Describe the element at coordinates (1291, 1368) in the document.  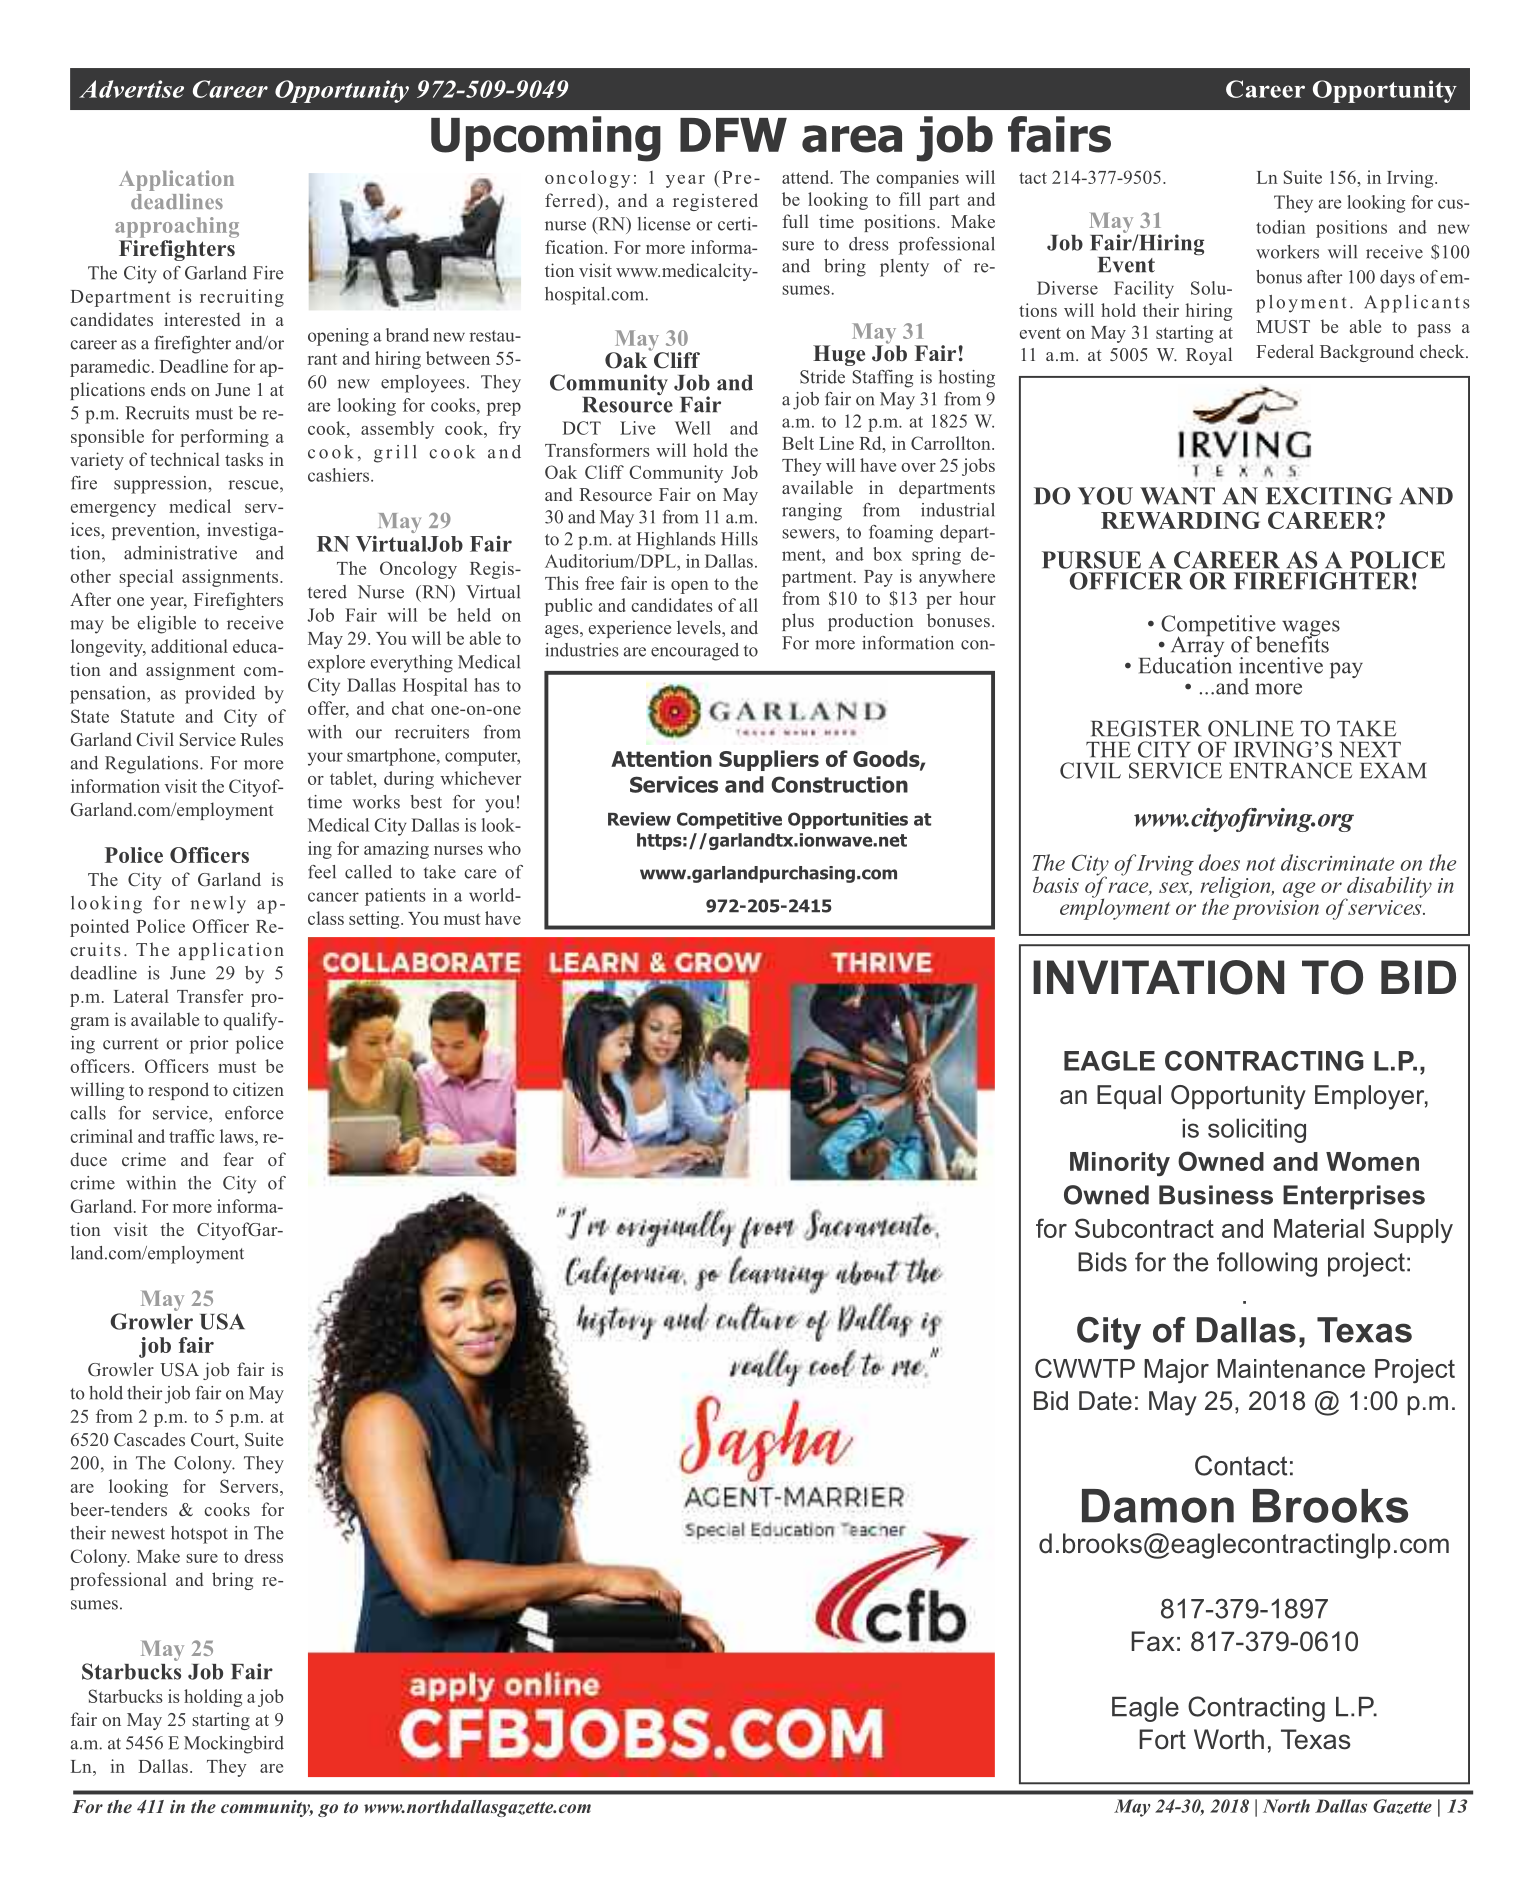
I see `Maintenance` at that location.
